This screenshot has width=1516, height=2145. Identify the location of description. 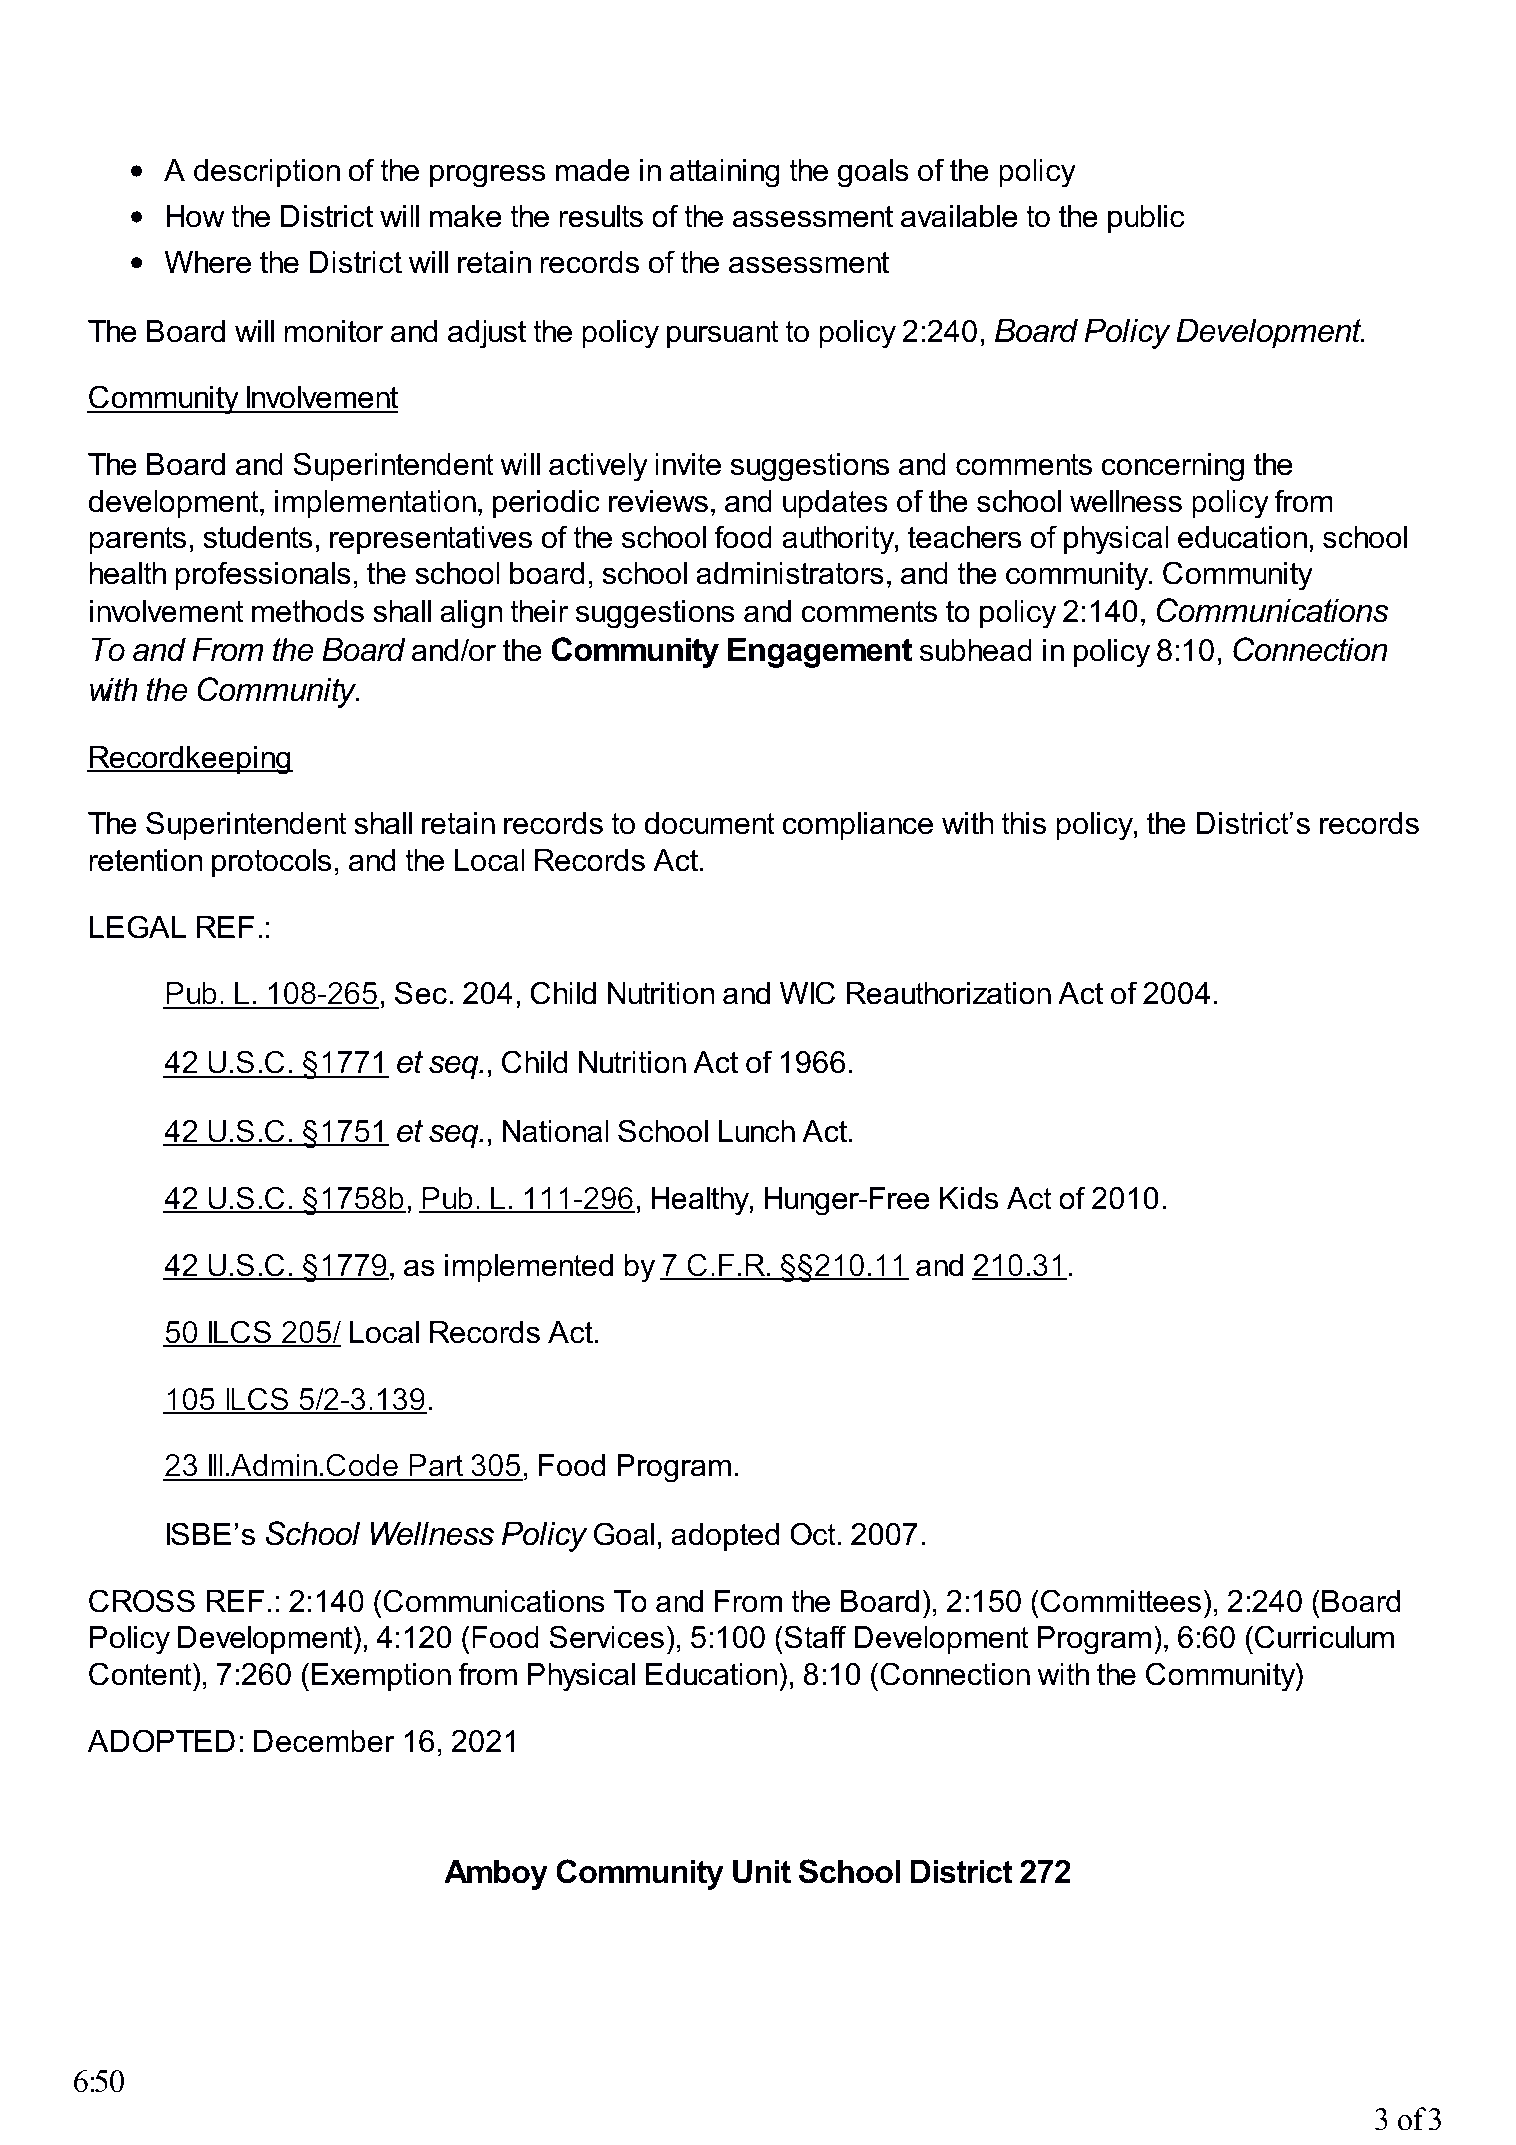
(267, 173).
